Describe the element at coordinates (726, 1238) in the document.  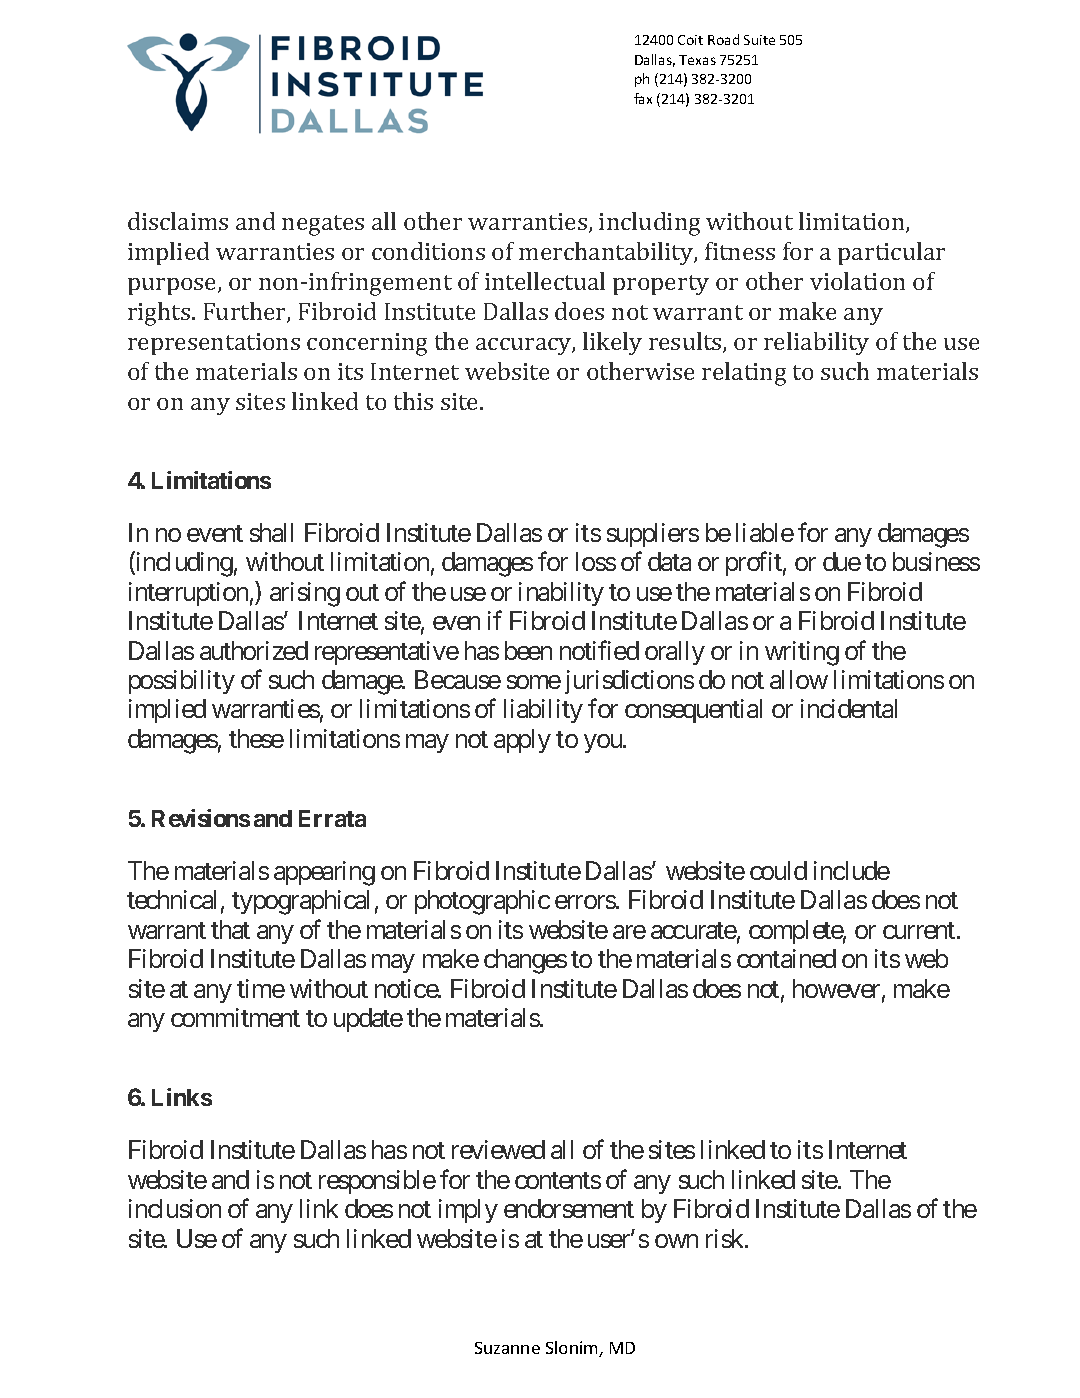
I see `risk` at that location.
